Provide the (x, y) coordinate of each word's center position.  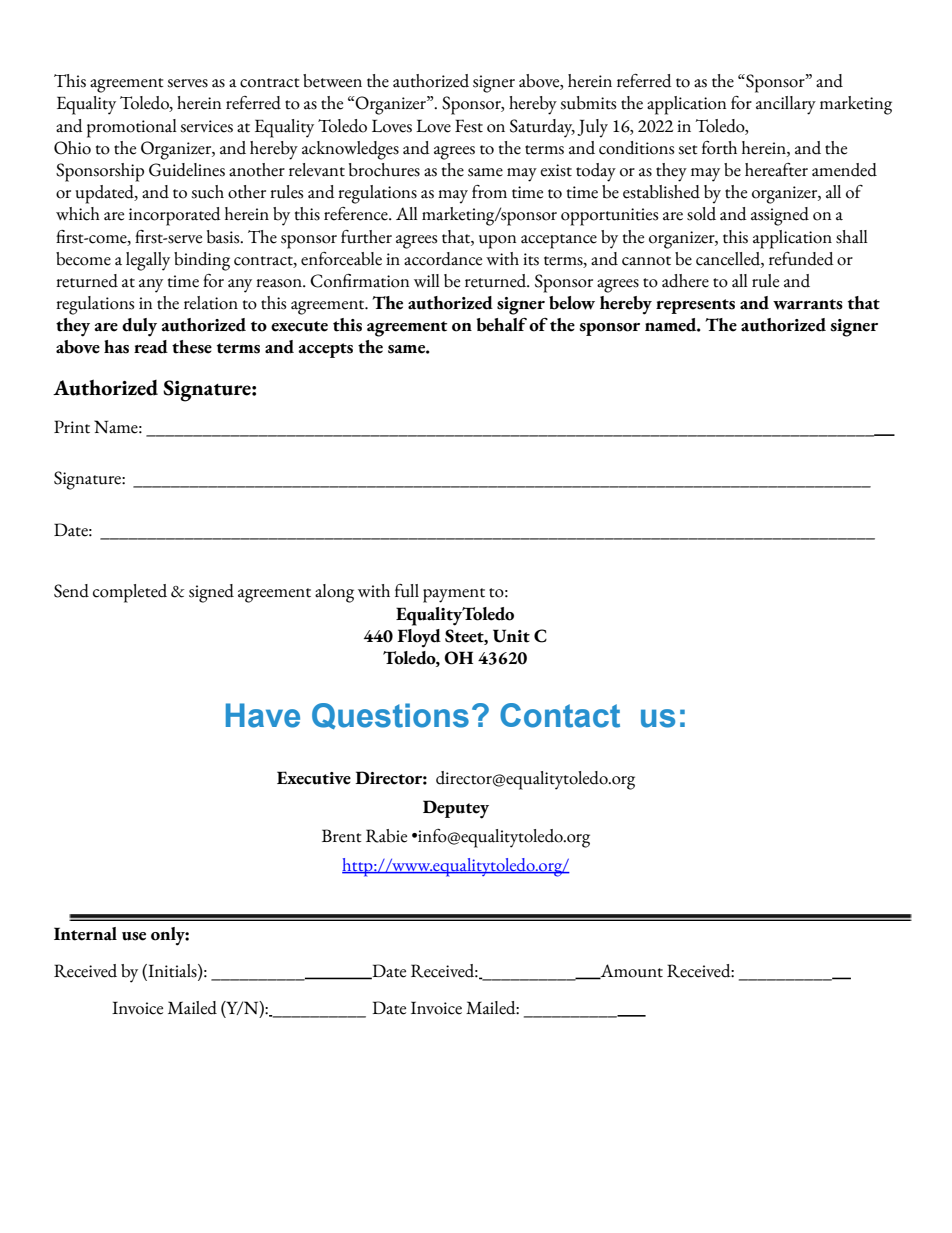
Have (263, 715)
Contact (560, 715)
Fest (469, 126)
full (407, 591)
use (134, 936)
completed (130, 593)
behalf (502, 325)
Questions (390, 716)
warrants (808, 304)
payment (454, 595)
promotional (132, 128)
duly (139, 327)
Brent (342, 836)
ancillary (786, 105)
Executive (314, 778)
